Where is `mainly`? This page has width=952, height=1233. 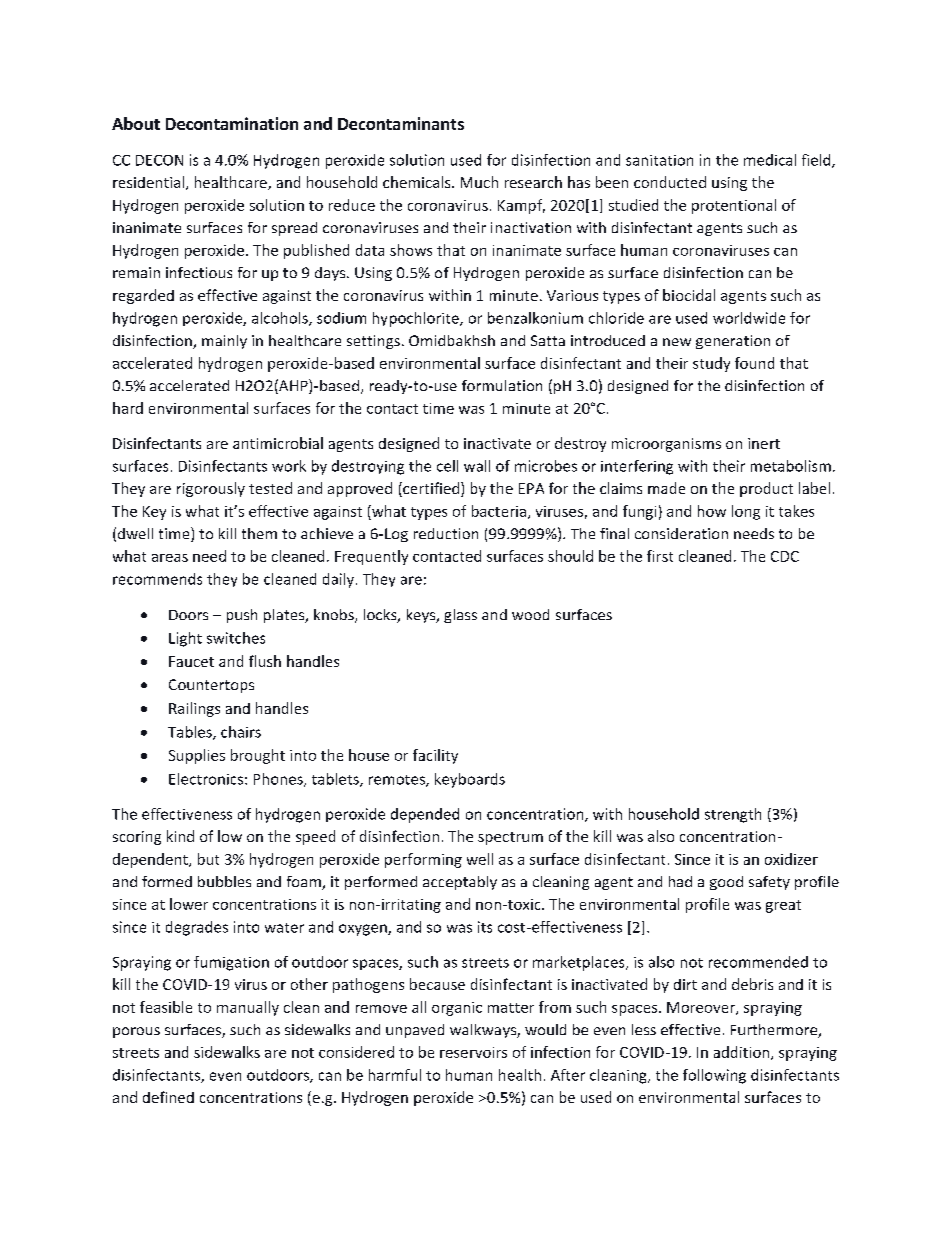
mainly is located at coordinates (224, 342).
